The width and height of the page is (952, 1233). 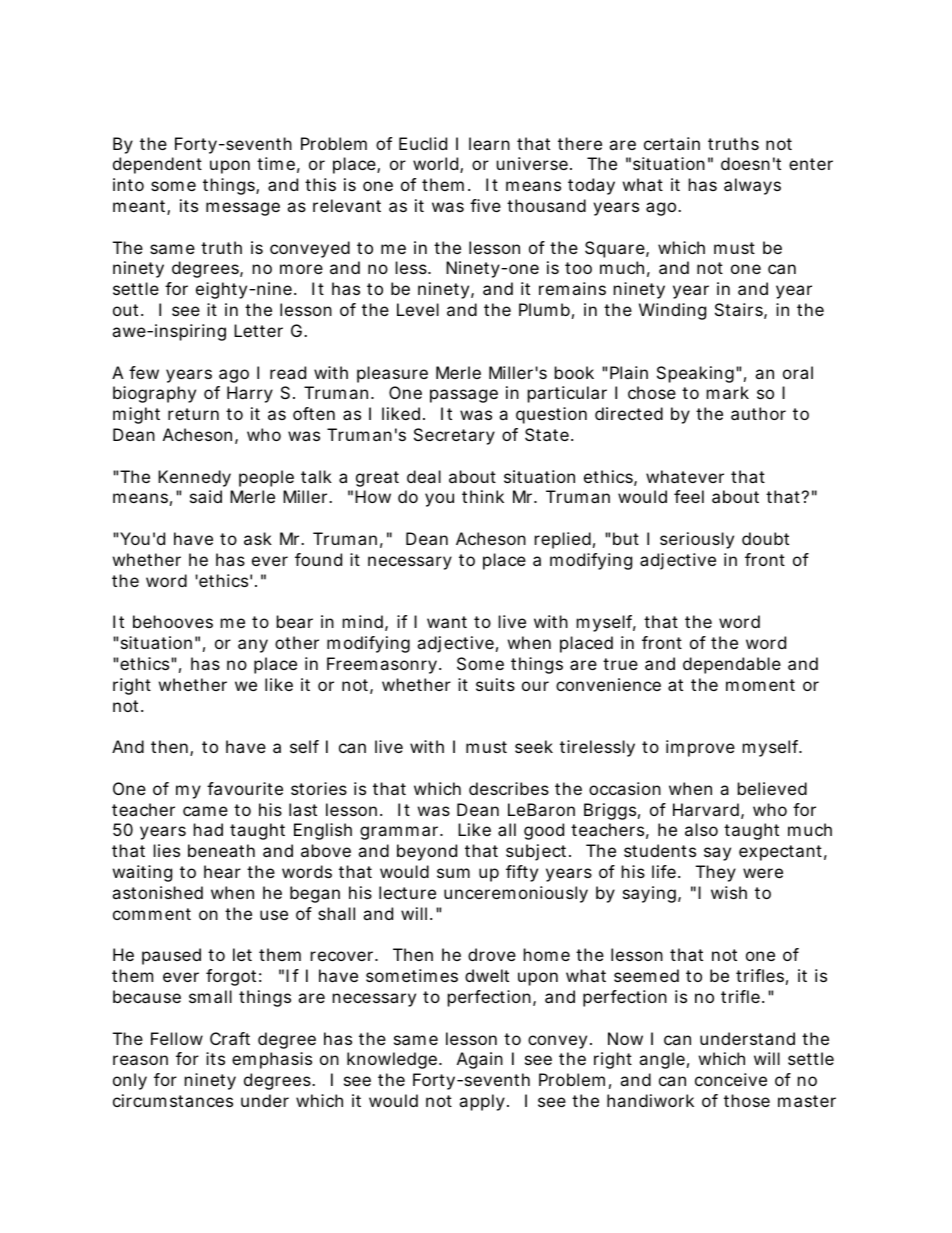 I want to click on circumstances, so click(x=173, y=1100).
